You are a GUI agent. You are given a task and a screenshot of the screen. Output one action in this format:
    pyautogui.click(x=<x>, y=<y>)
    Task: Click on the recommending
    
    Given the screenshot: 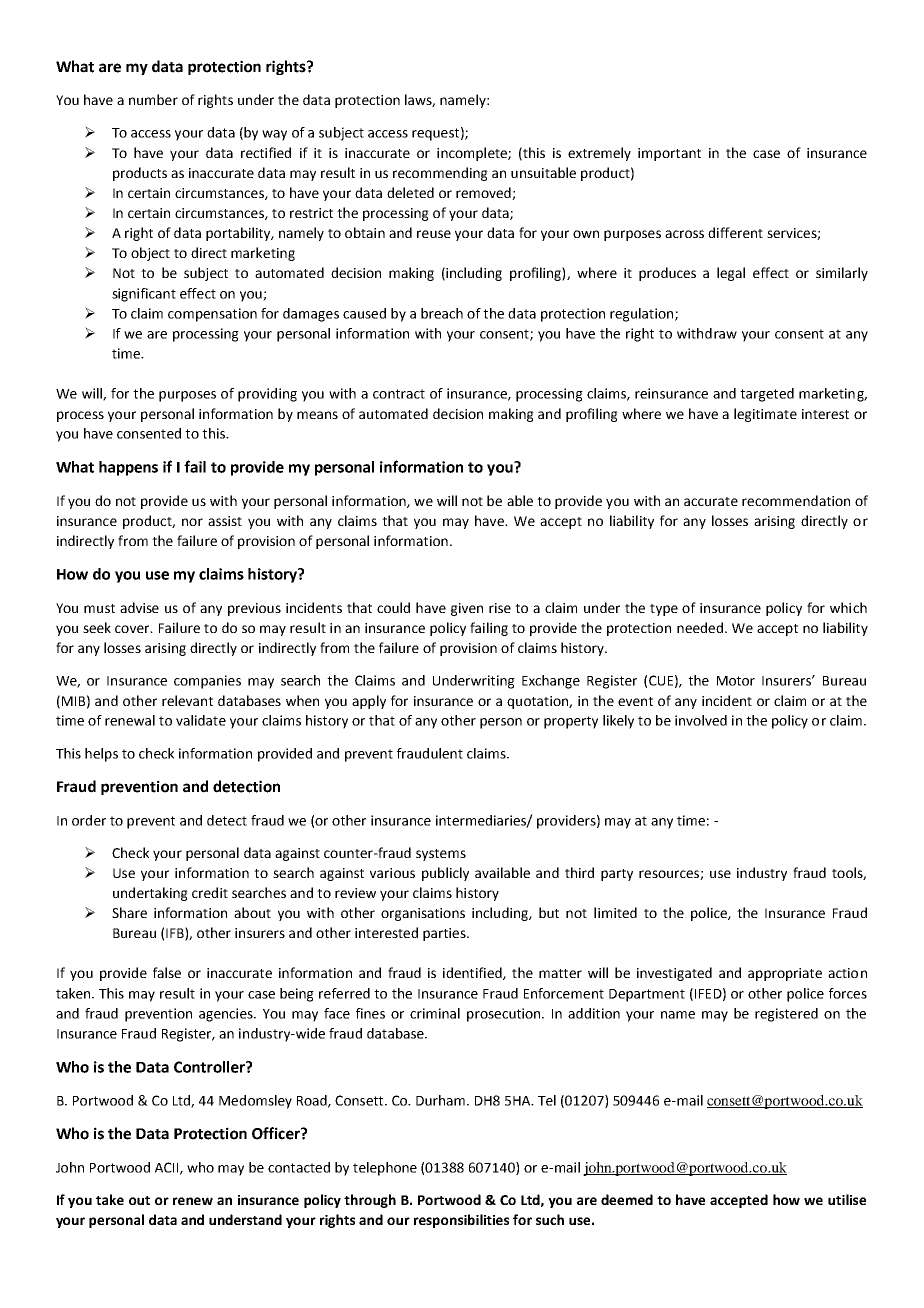 What is the action you would take?
    pyautogui.click(x=440, y=174)
